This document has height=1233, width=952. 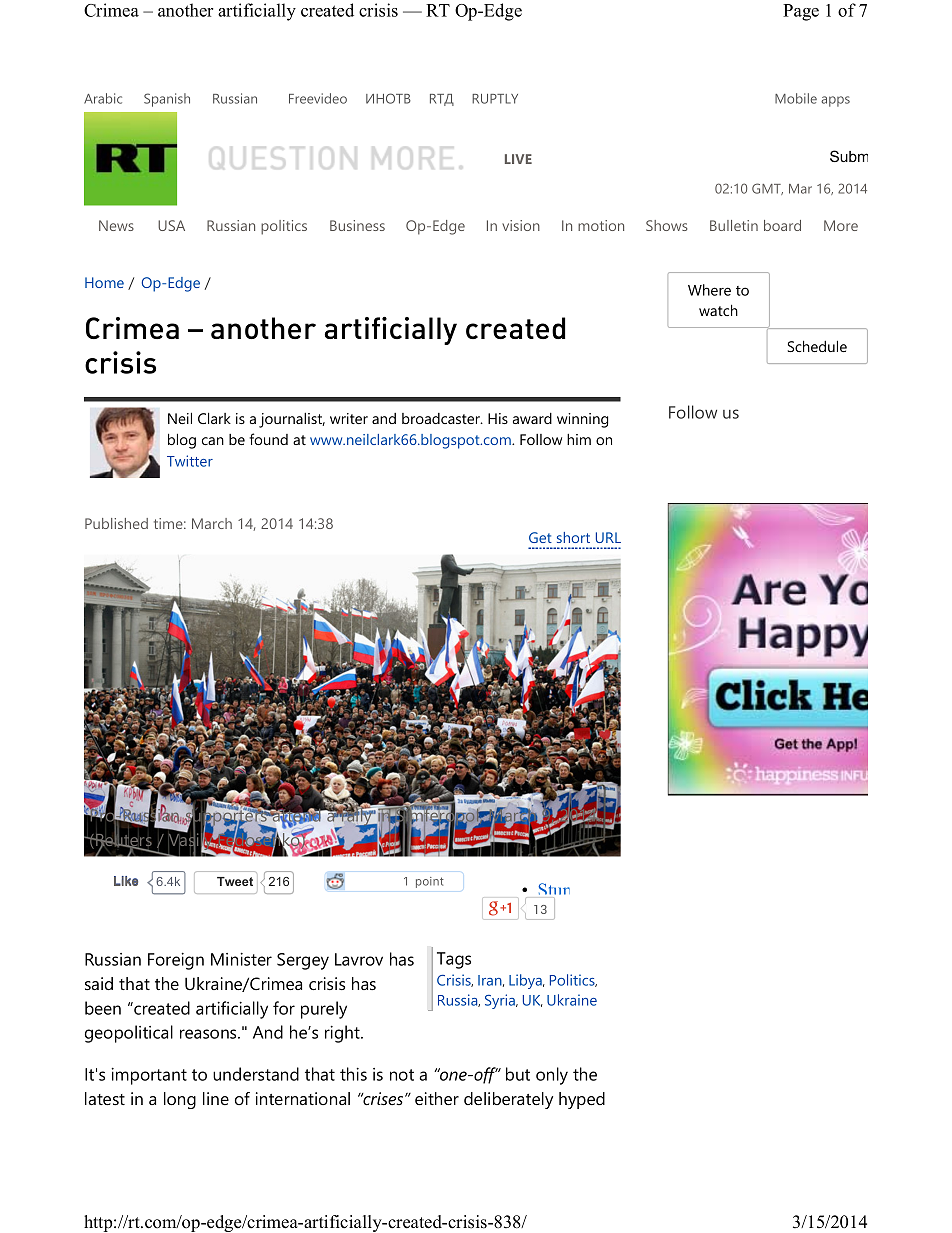 I want to click on LIVE, so click(x=518, y=159).
